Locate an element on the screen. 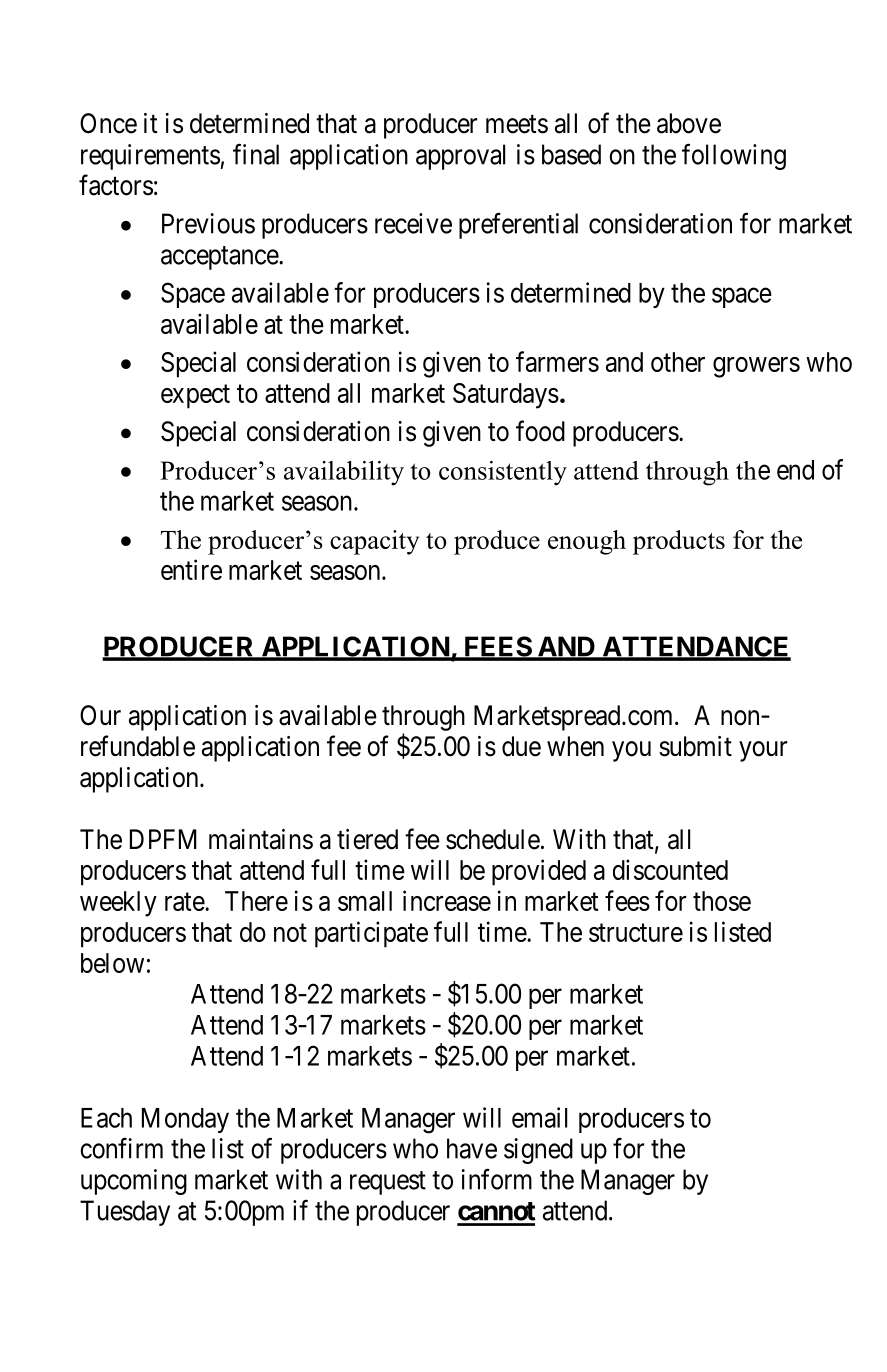  entire is located at coordinates (191, 569).
